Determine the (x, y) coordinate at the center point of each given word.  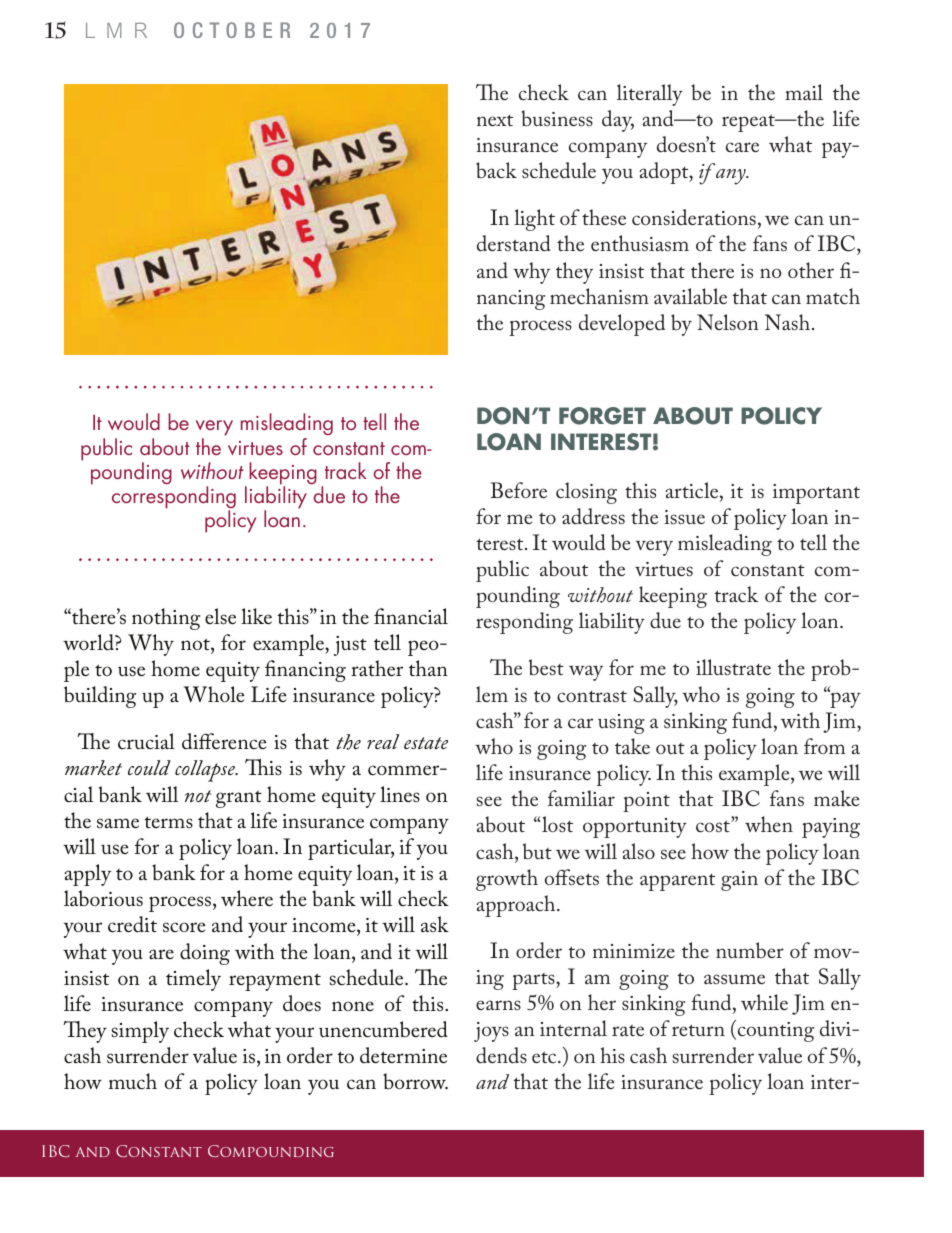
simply (140, 1032)
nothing (166, 619)
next (495, 120)
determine (403, 1055)
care (742, 147)
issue (684, 517)
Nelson (728, 322)
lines (400, 794)
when (769, 824)
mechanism (599, 296)
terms (168, 822)
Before (519, 490)
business (557, 118)
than (428, 668)
